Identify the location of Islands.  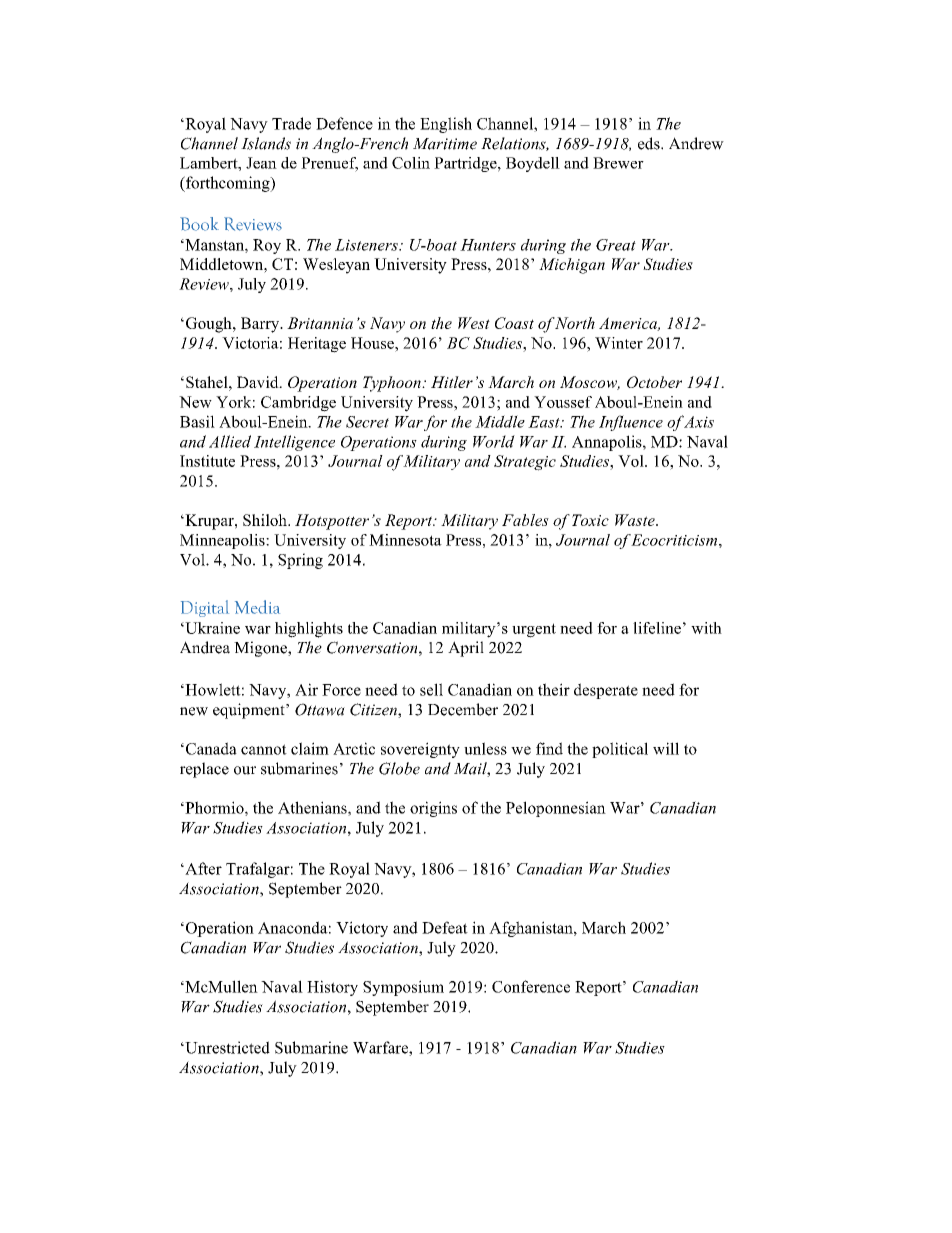
(266, 143).
